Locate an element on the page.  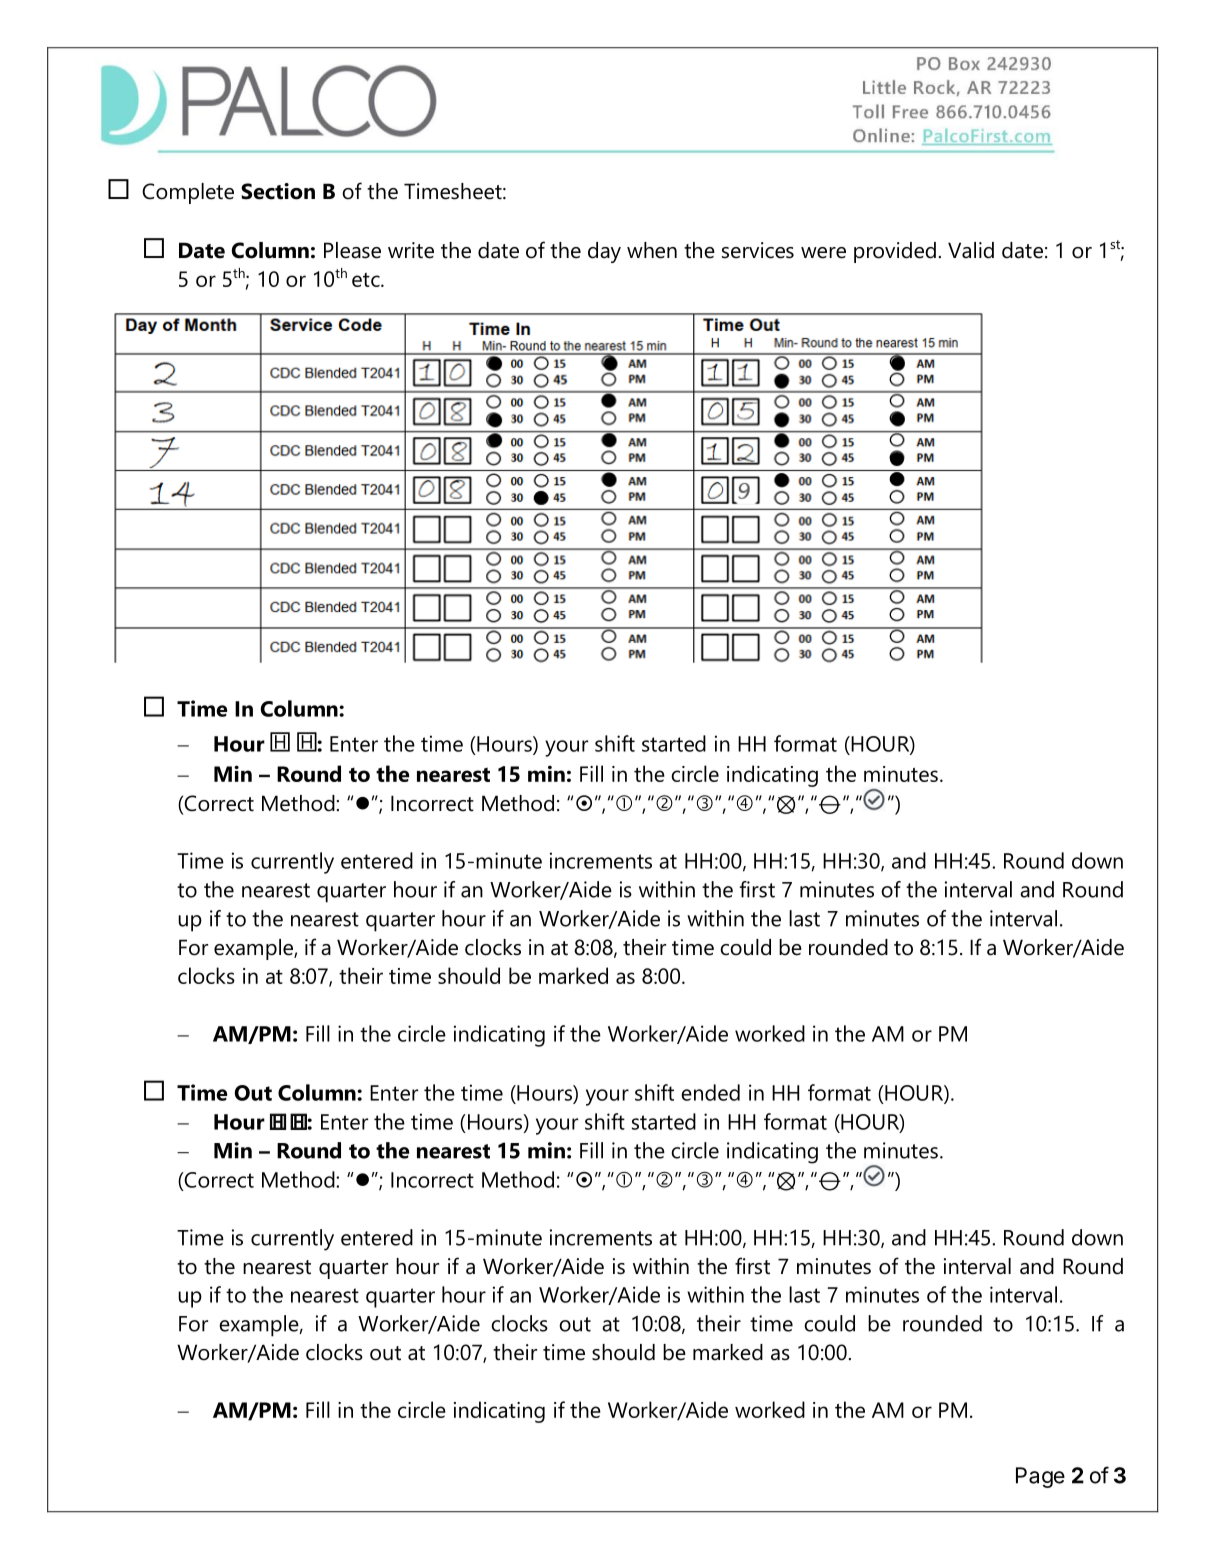
Complete is located at coordinates (188, 193).
